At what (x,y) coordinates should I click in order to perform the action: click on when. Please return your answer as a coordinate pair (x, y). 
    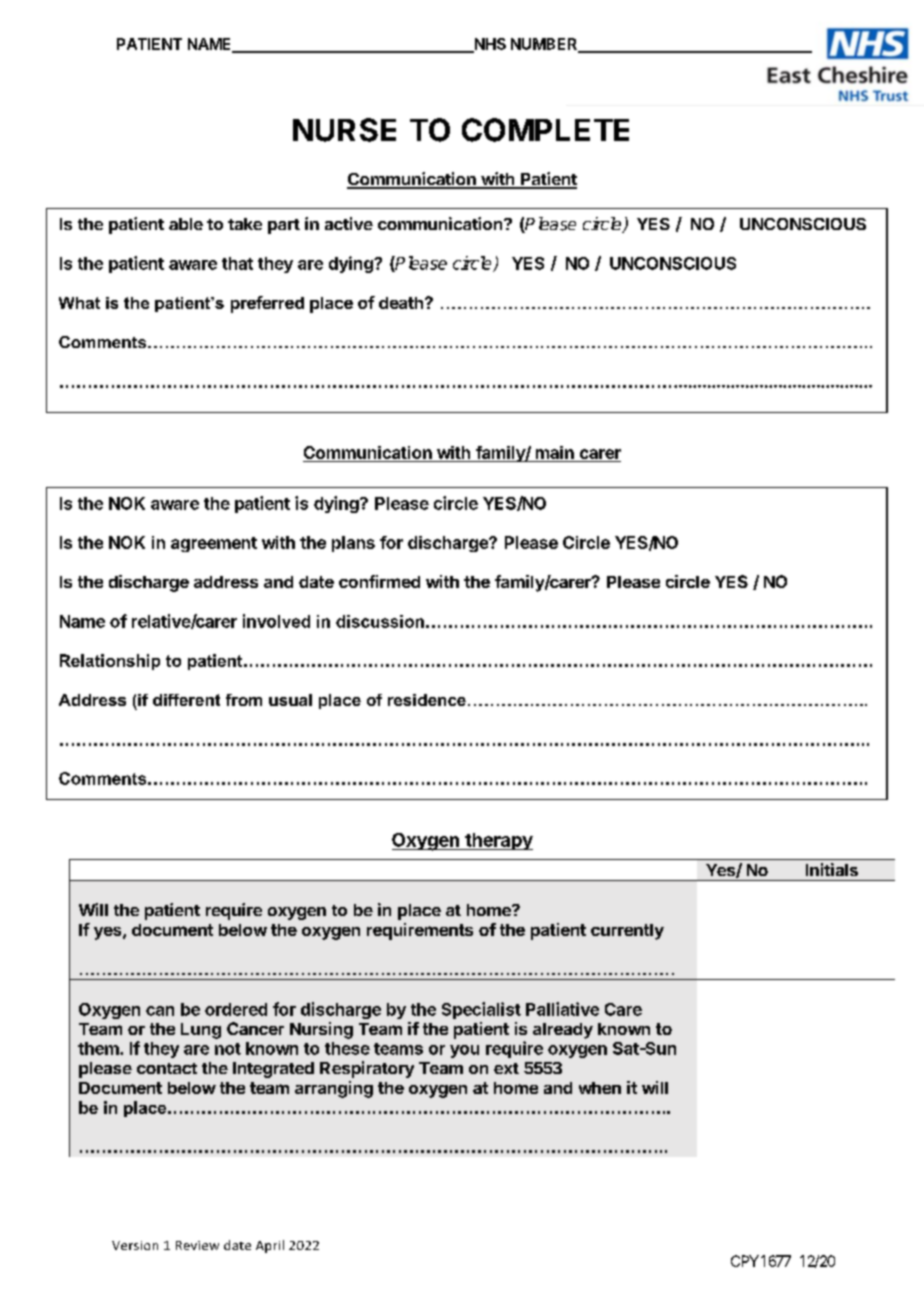
    Looking at the image, I should click on (600, 1088).
